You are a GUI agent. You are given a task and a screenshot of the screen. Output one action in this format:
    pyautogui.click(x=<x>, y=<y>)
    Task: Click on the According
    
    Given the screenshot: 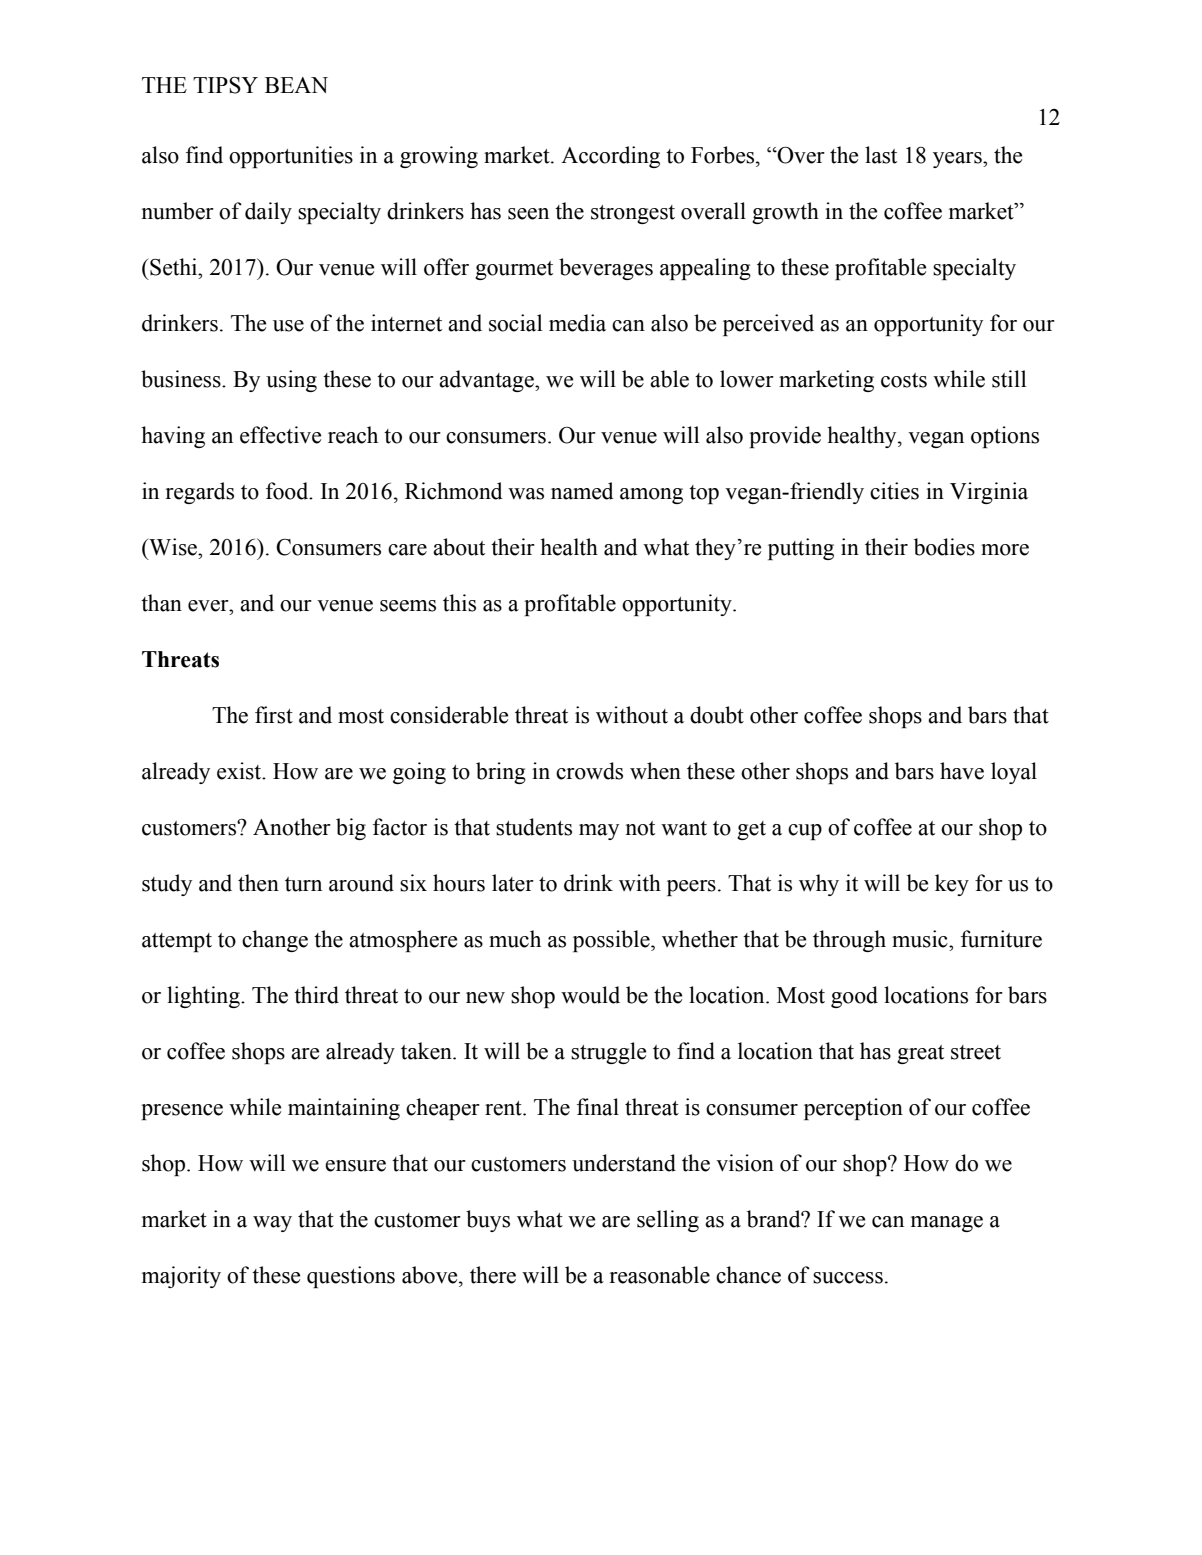 What is the action you would take?
    pyautogui.click(x=610, y=157)
